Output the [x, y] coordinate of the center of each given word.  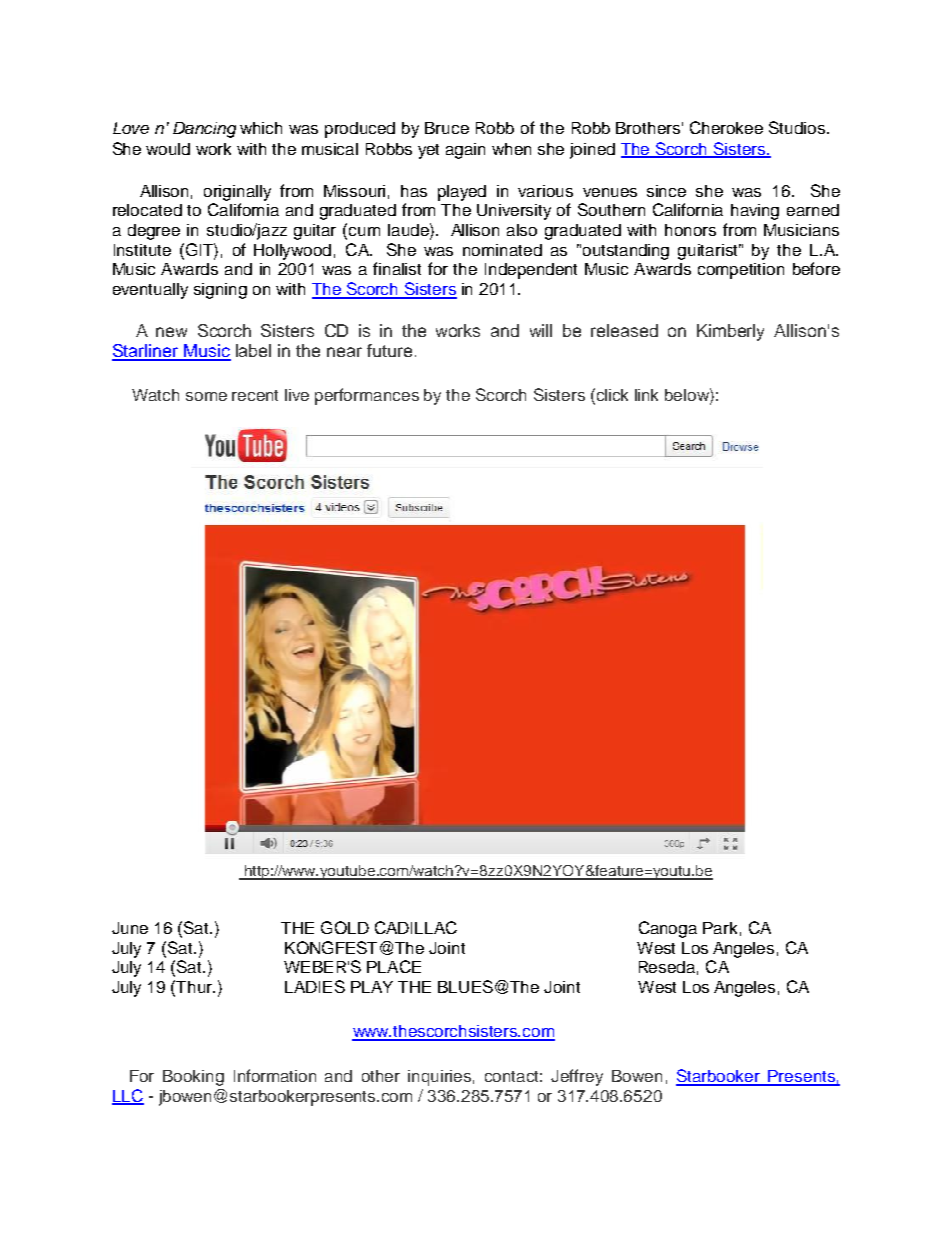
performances [367, 396]
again [465, 151]
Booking [193, 1078]
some [206, 396]
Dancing [204, 130]
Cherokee [726, 127]
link [646, 395]
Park [720, 928]
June [130, 928]
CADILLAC [416, 927]
